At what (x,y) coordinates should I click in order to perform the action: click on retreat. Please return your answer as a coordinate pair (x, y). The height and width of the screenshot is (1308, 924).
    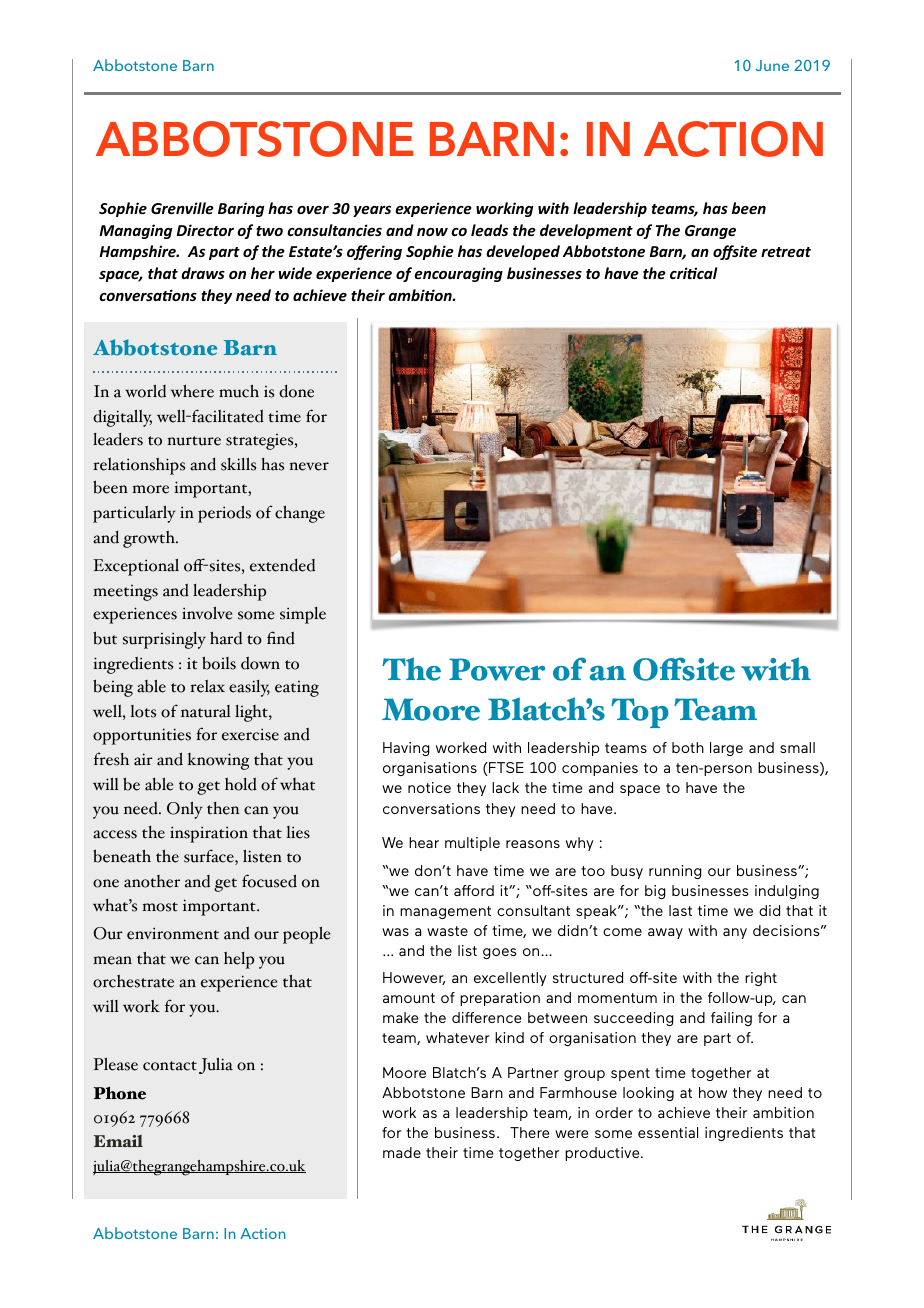
    Looking at the image, I should click on (786, 252).
